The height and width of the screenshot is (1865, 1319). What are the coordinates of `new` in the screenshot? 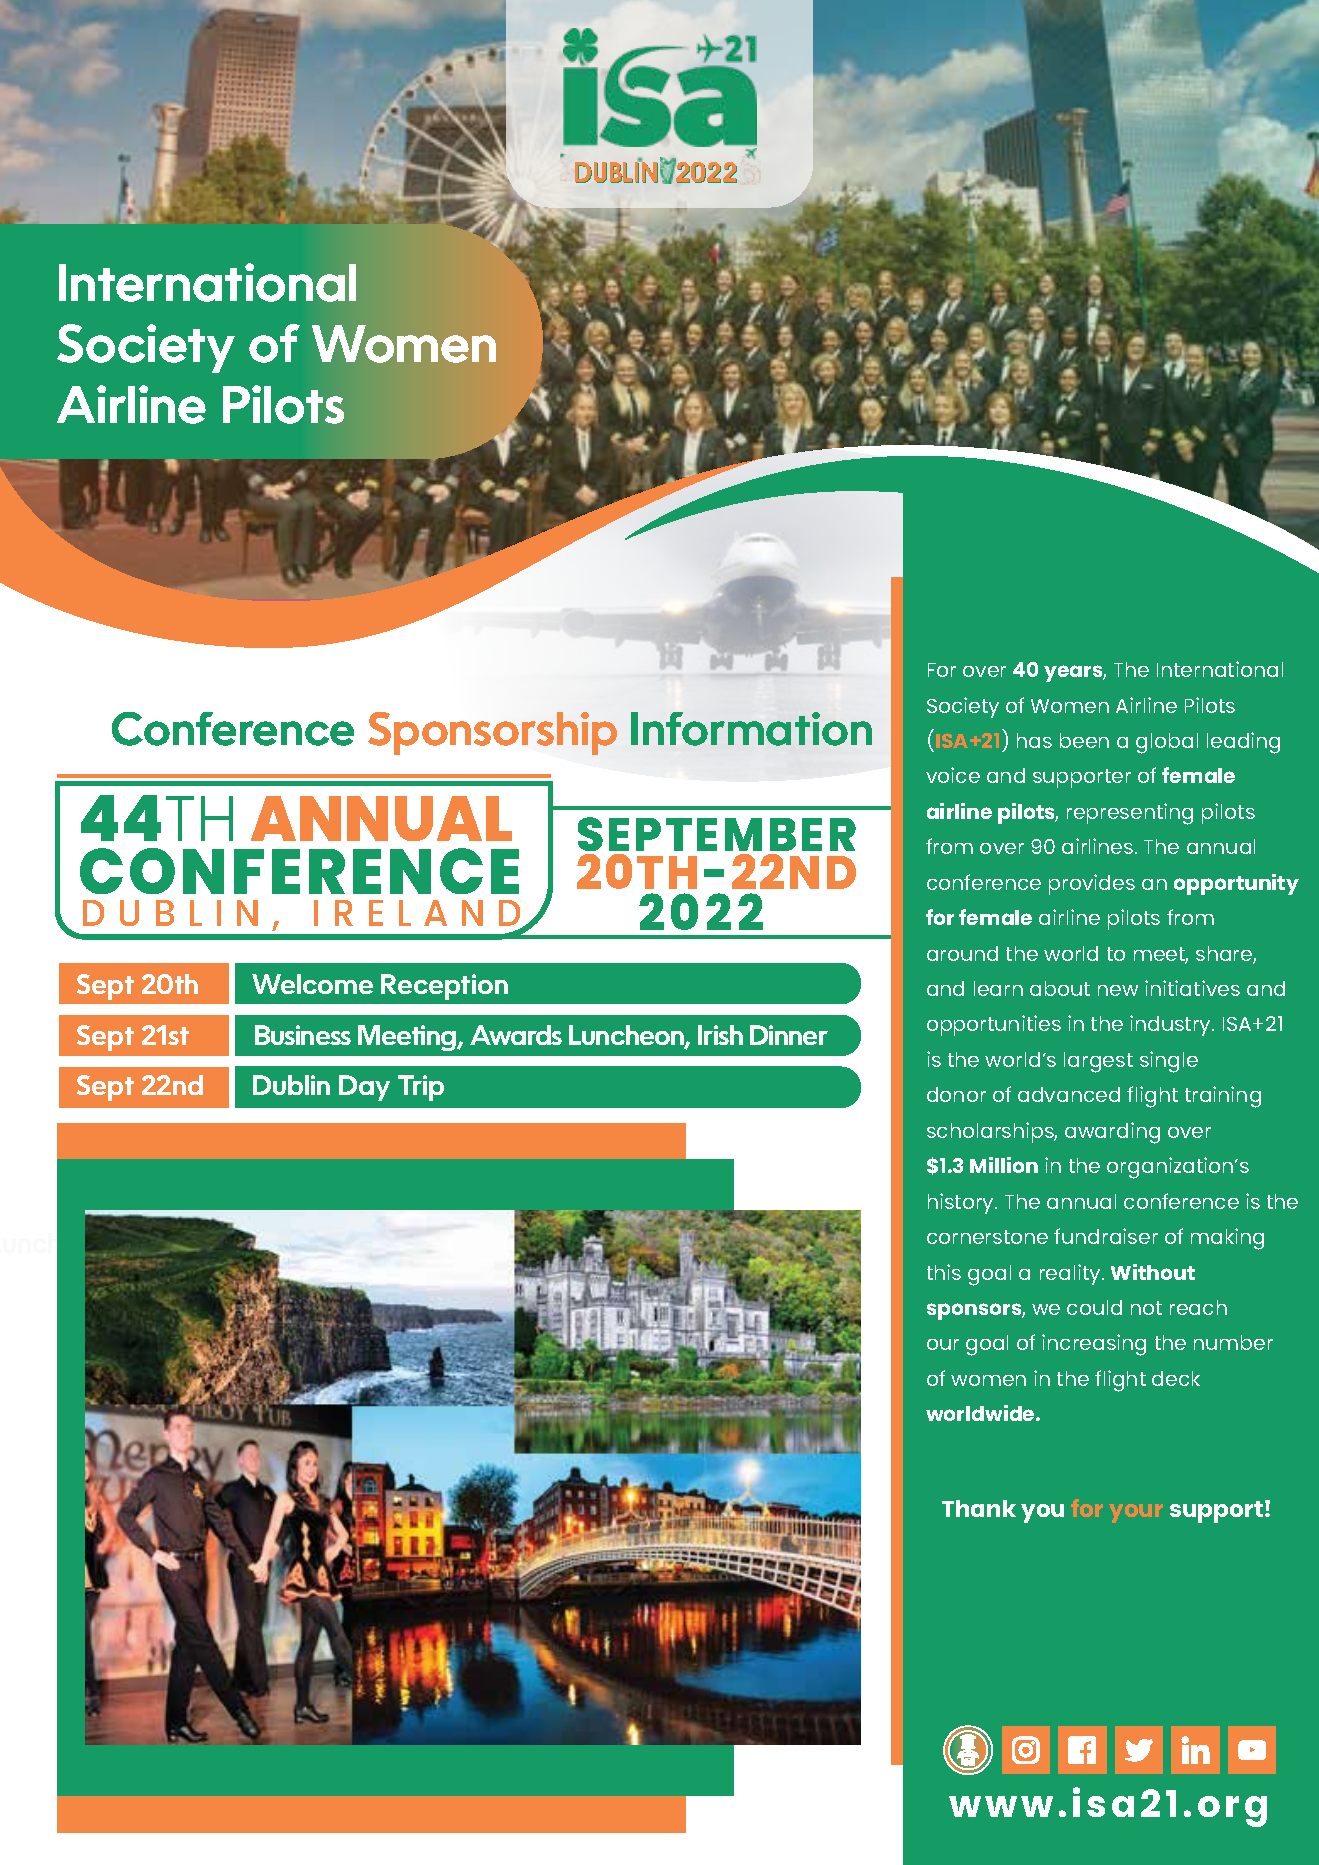 It's located at (1118, 990).
